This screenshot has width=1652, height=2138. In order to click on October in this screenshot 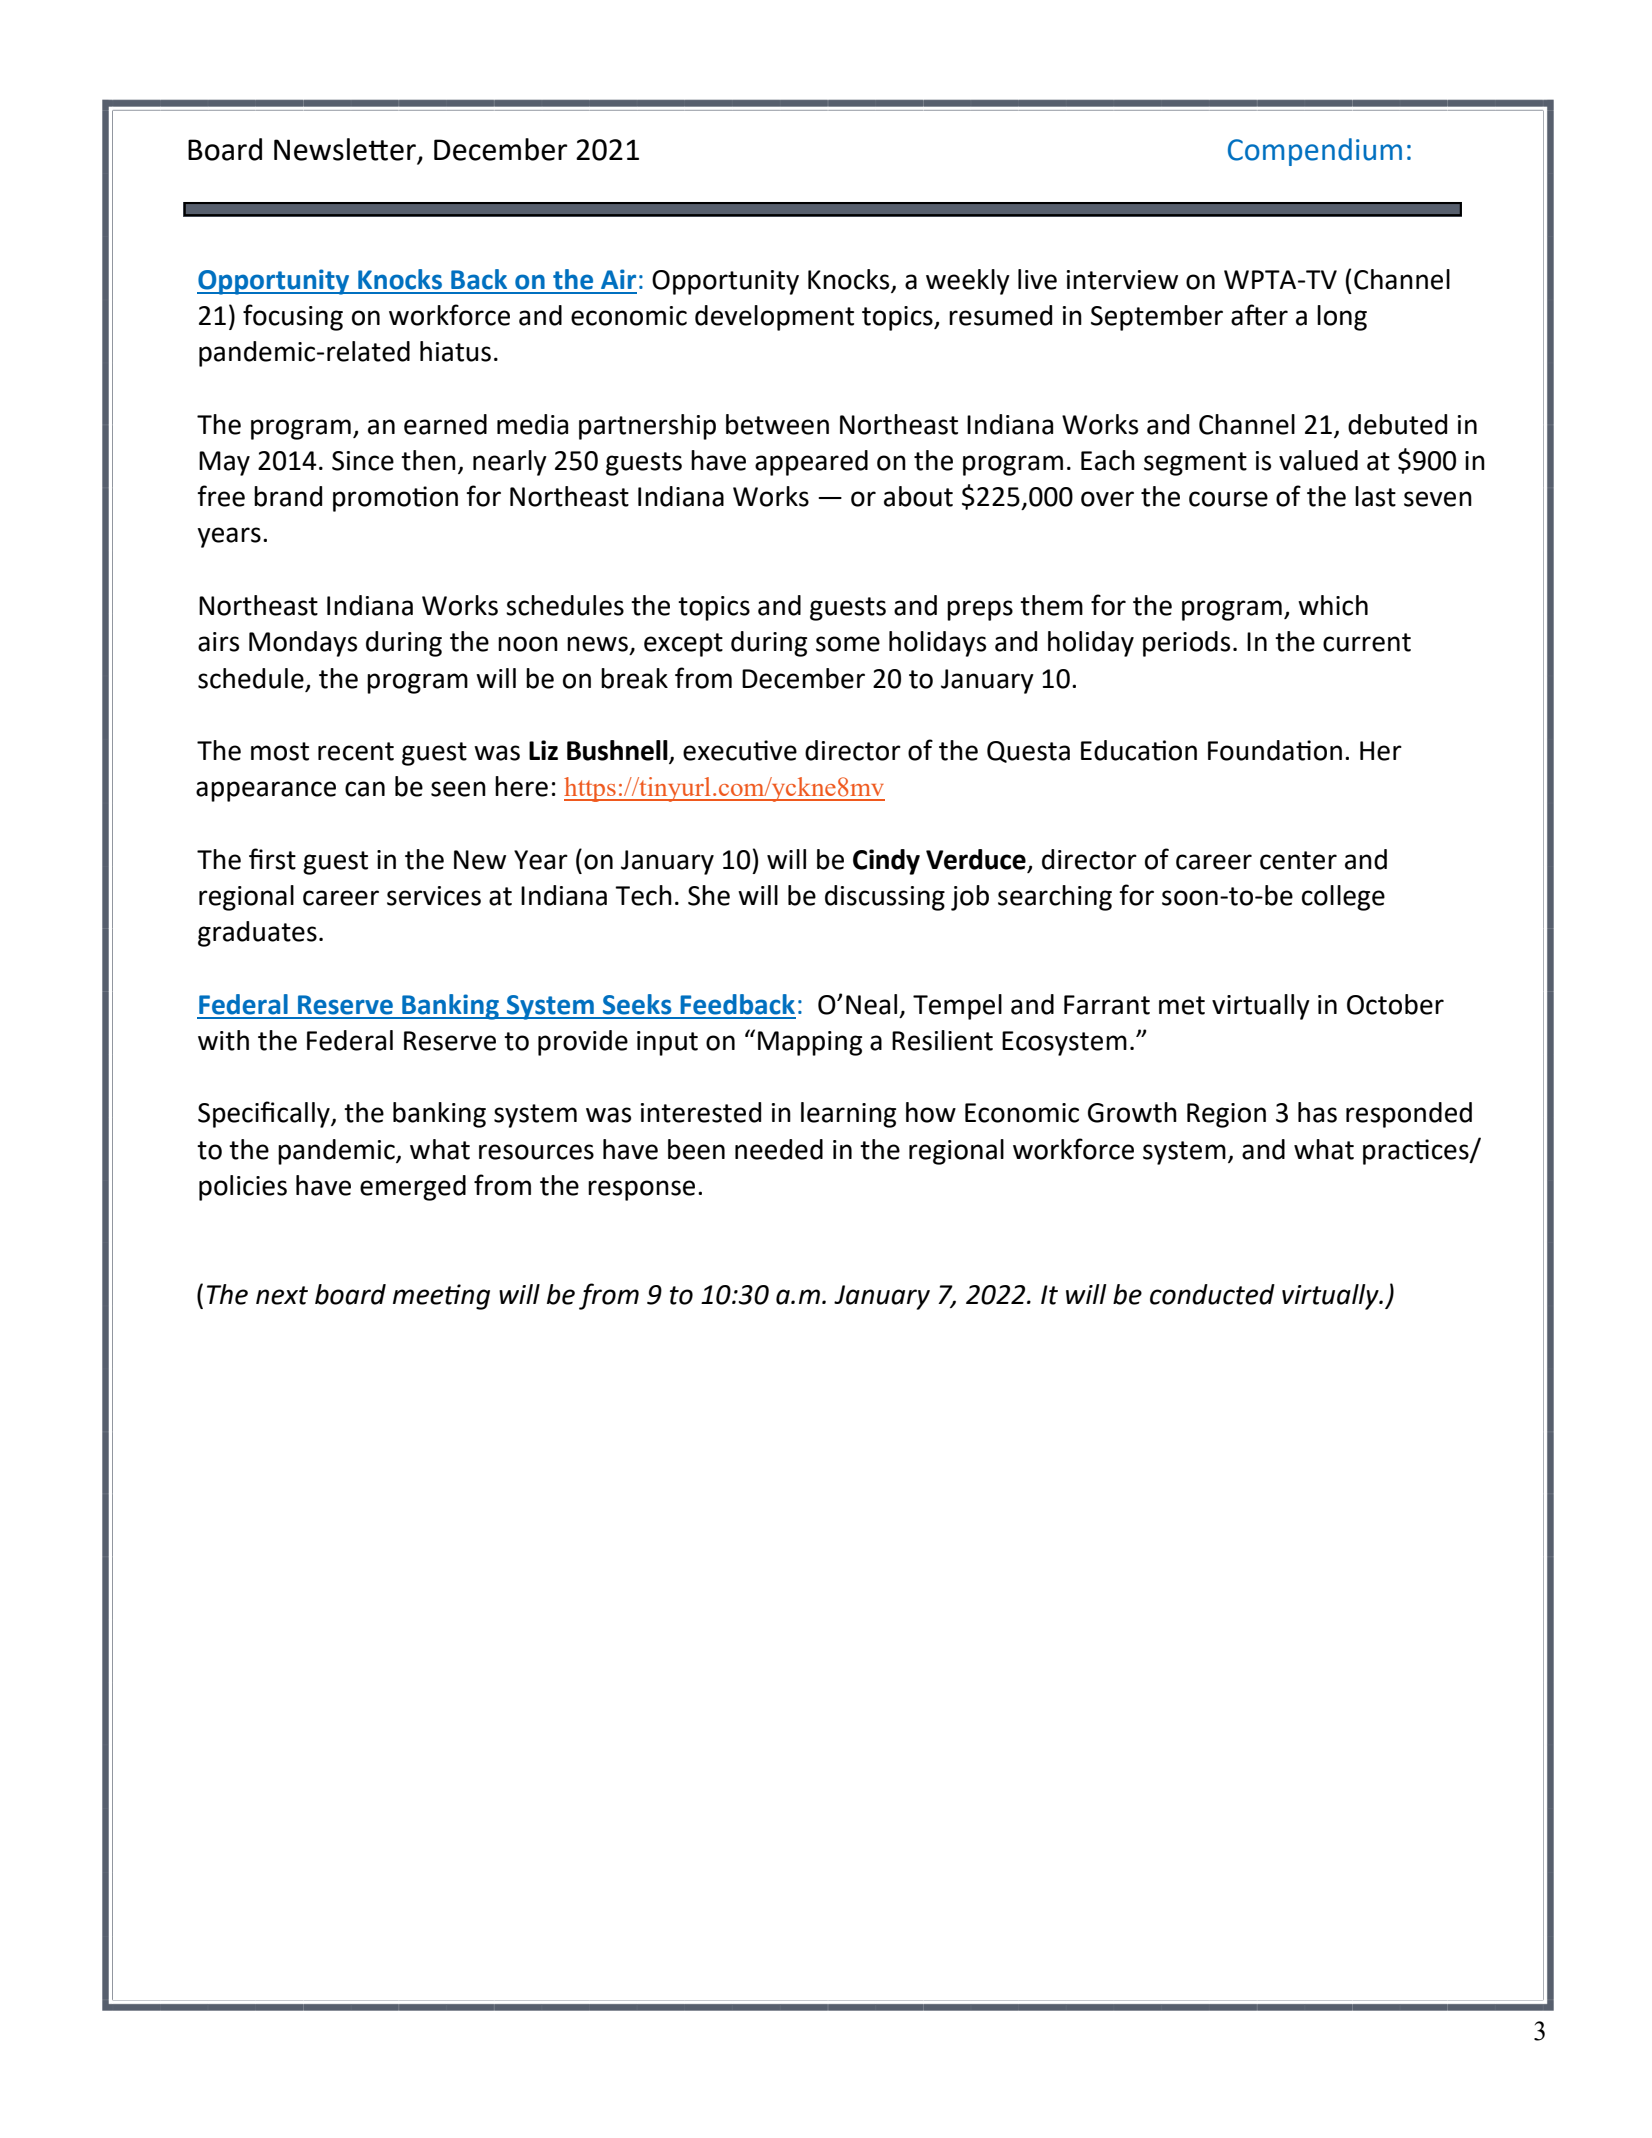, I will do `click(1395, 1004)`.
